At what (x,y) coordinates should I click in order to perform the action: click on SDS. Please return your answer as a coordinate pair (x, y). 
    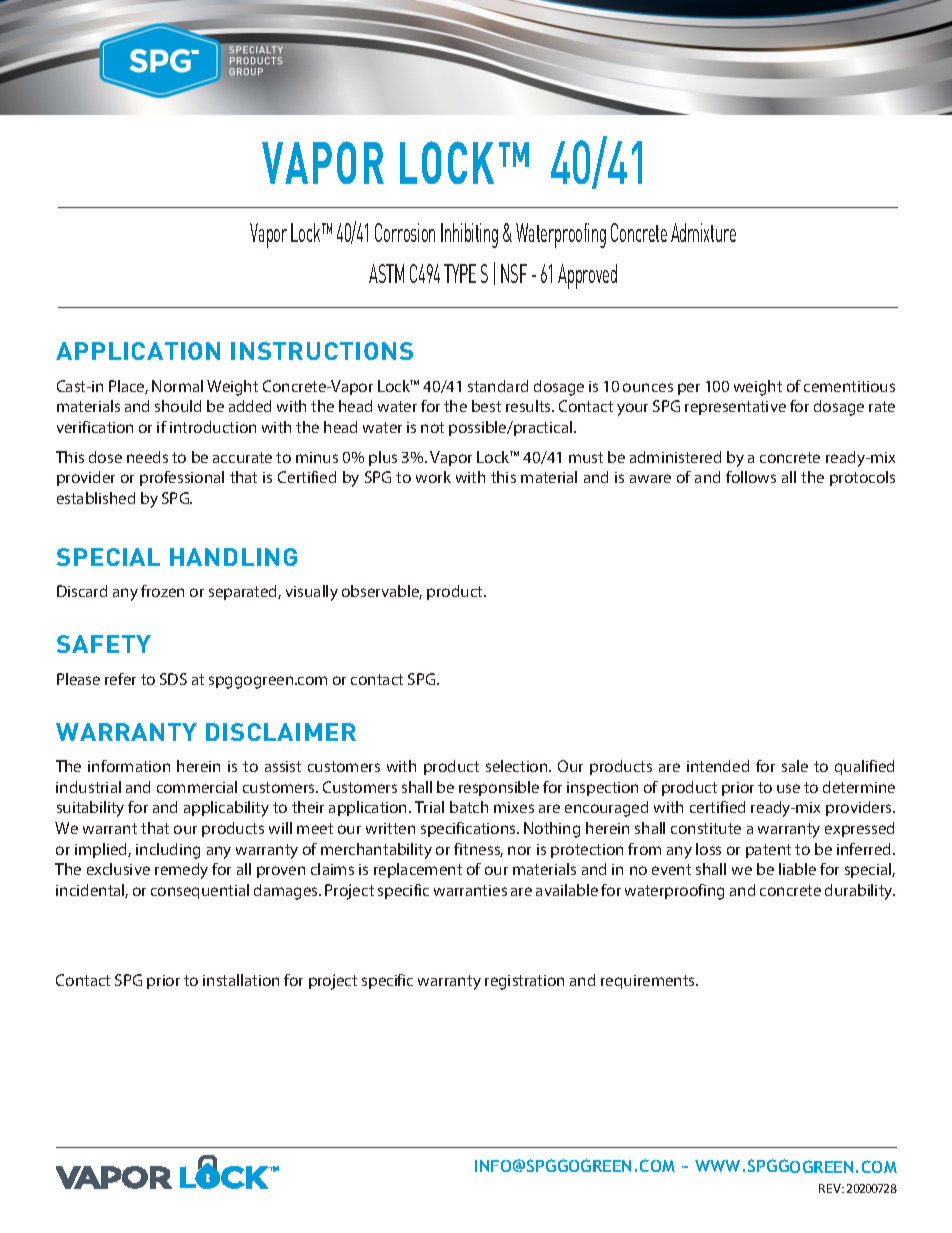
    Looking at the image, I should click on (173, 679).
